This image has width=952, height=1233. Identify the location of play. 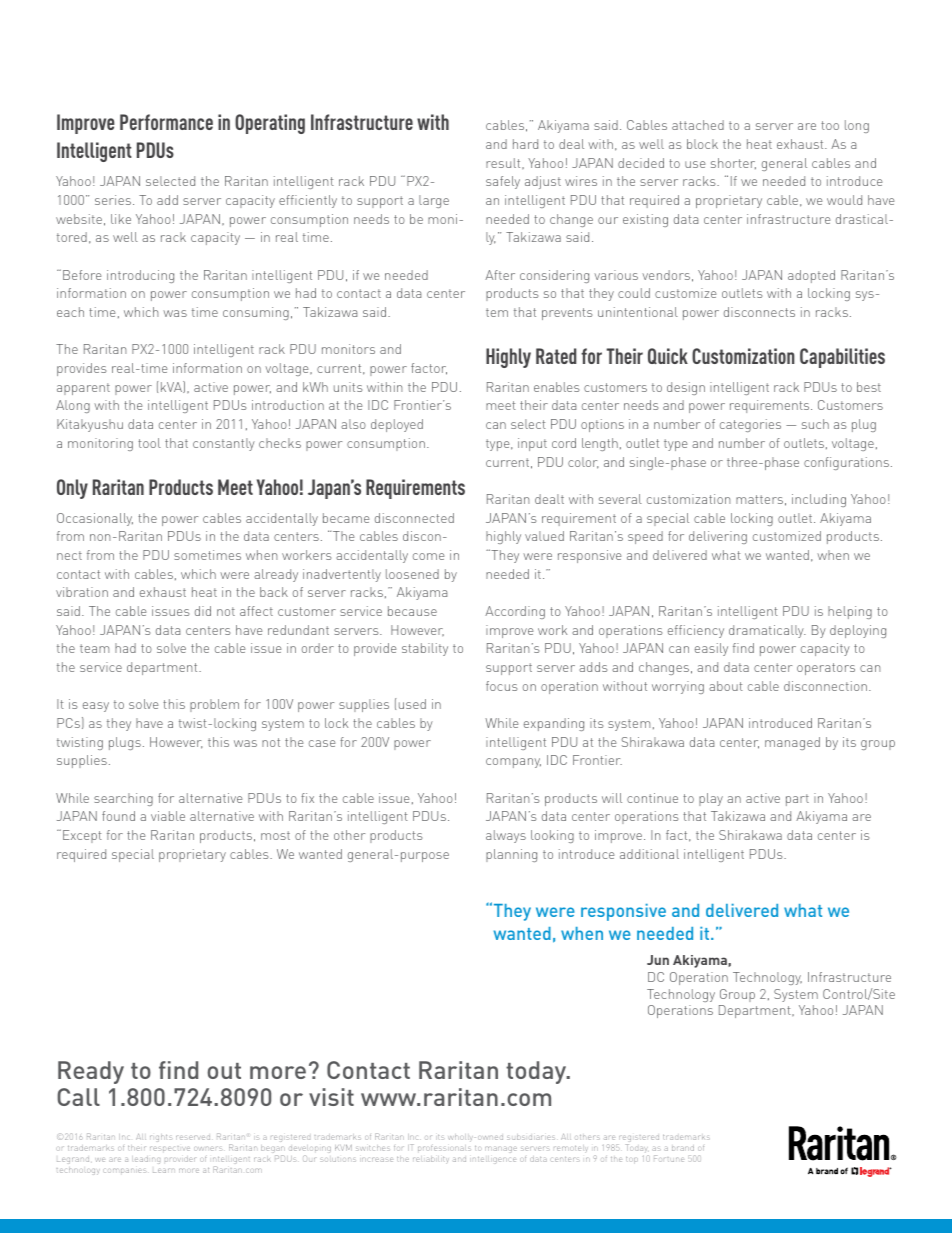
(711, 799).
